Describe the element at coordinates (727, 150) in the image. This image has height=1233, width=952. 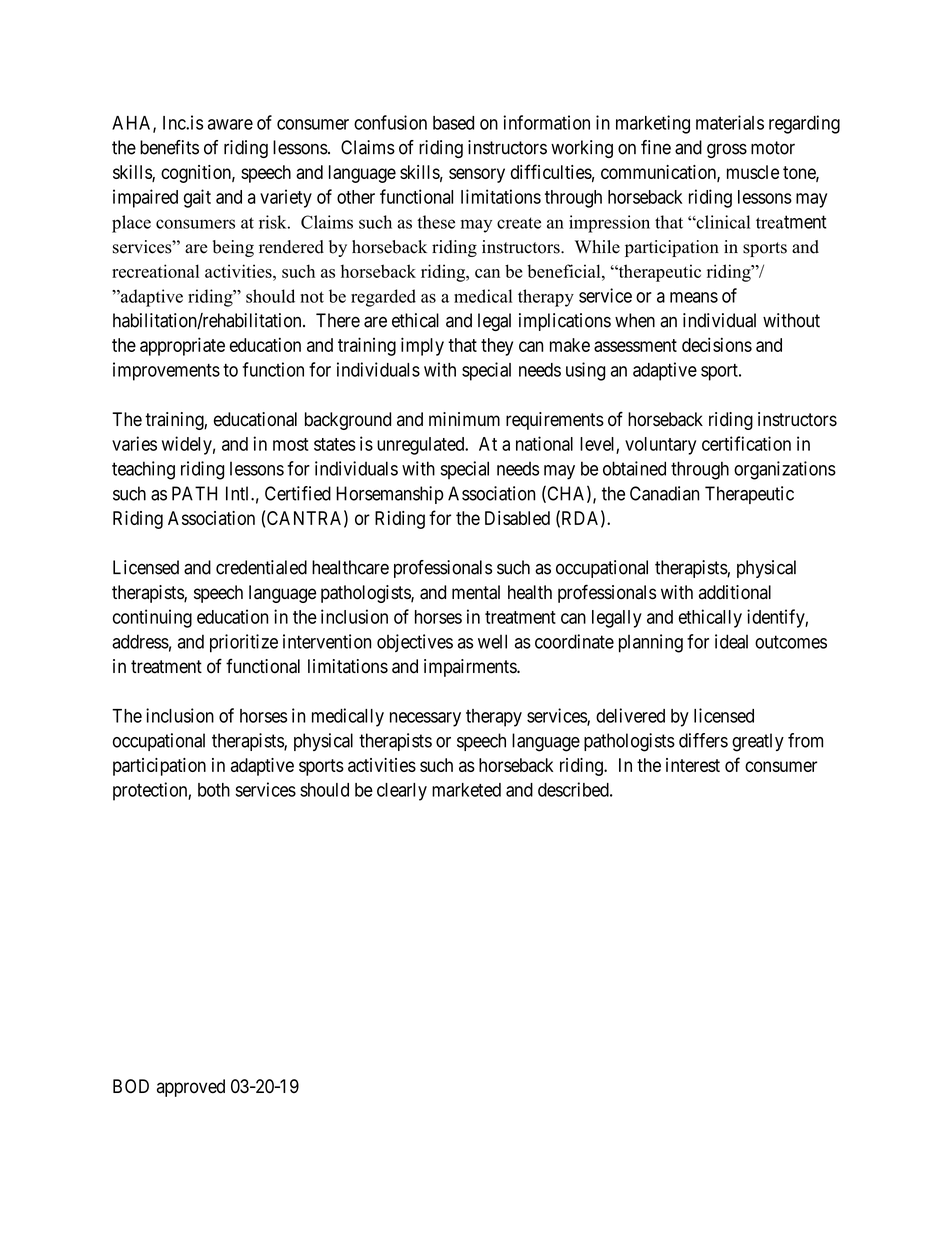
I see `gross` at that location.
